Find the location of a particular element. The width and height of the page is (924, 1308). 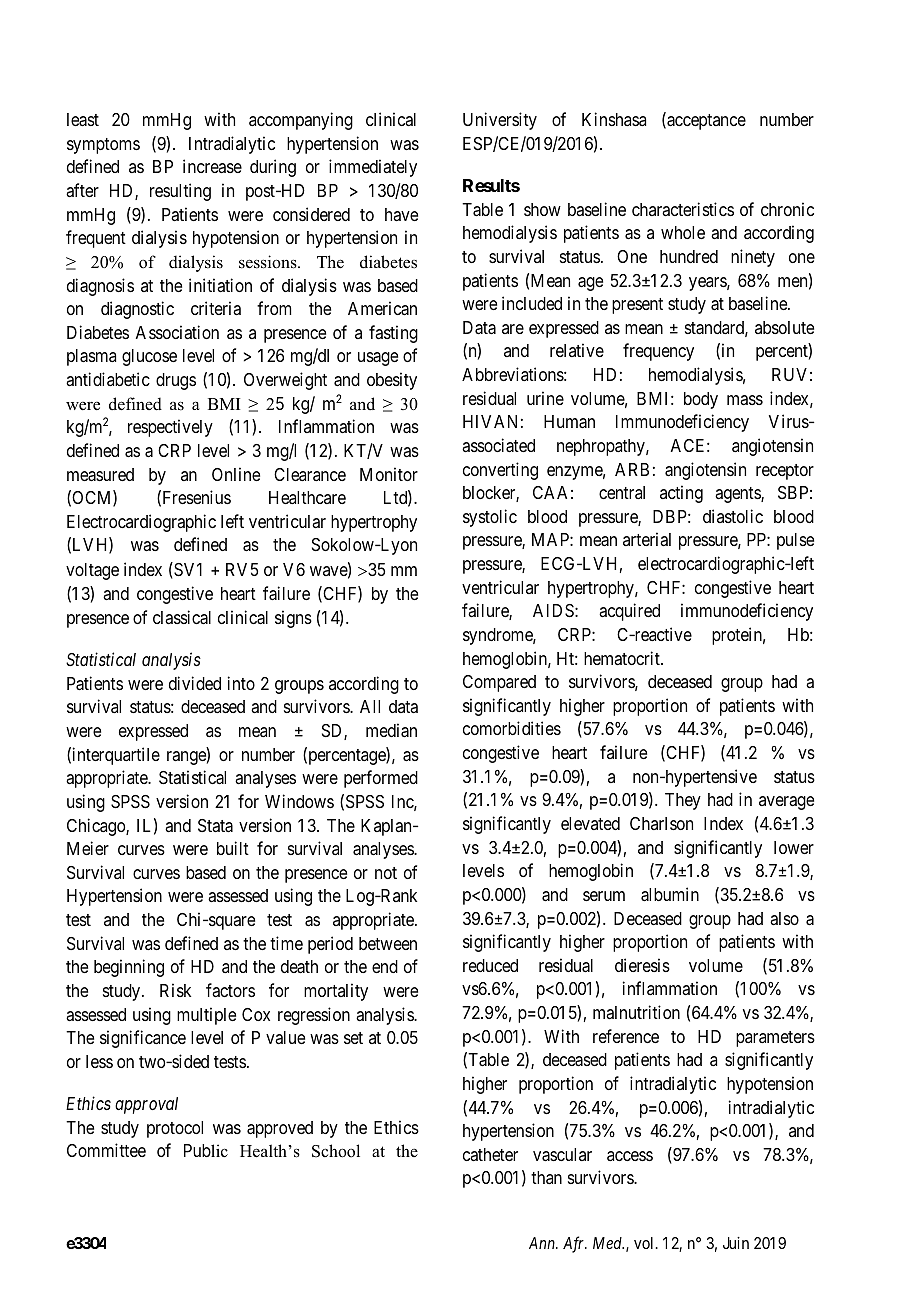

catheter is located at coordinates (490, 1154).
